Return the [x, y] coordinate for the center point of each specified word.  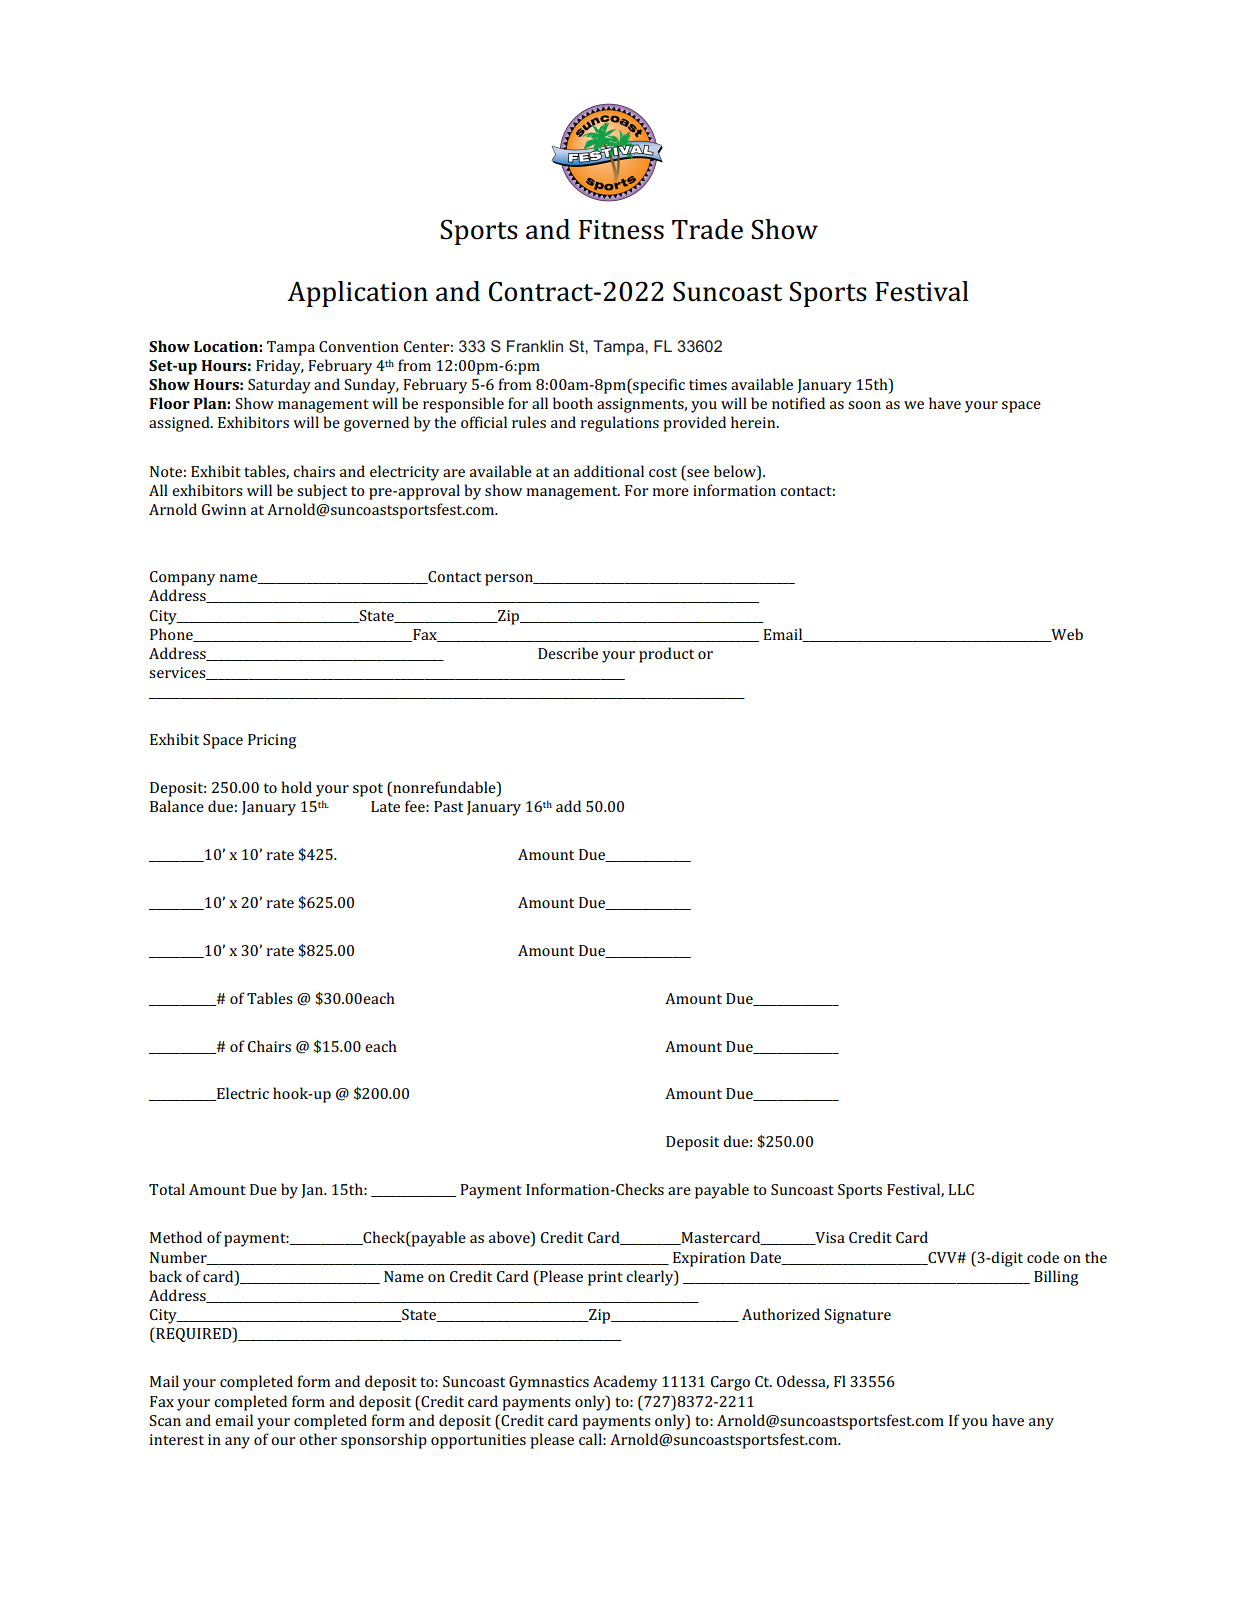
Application [357, 294]
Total [167, 1189]
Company [182, 578]
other [318, 1439]
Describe [568, 653]
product [666, 655]
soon [864, 405]
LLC [961, 1189]
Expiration [709, 1259]
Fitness [621, 230]
